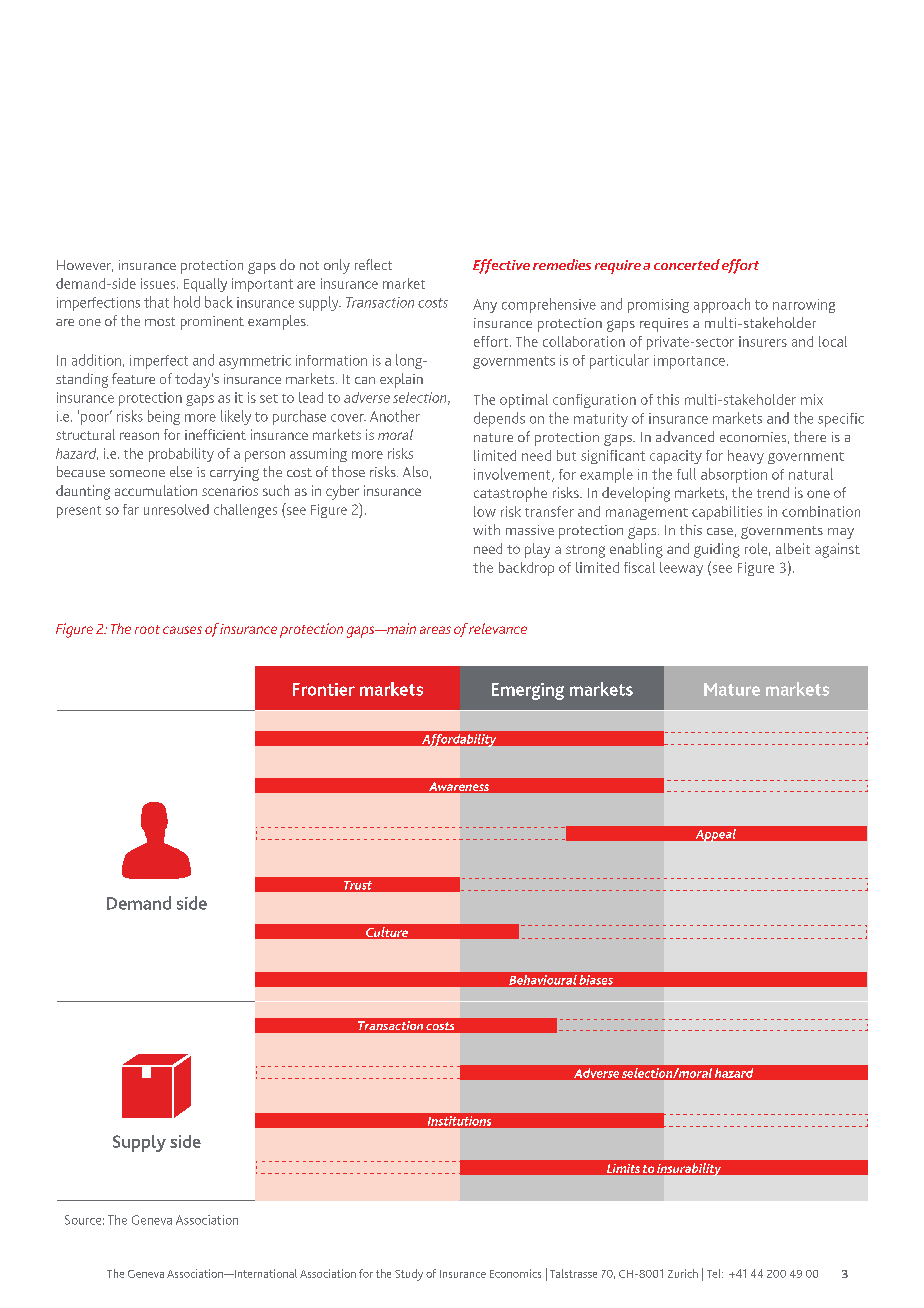  I want to click on approach, so click(722, 305).
